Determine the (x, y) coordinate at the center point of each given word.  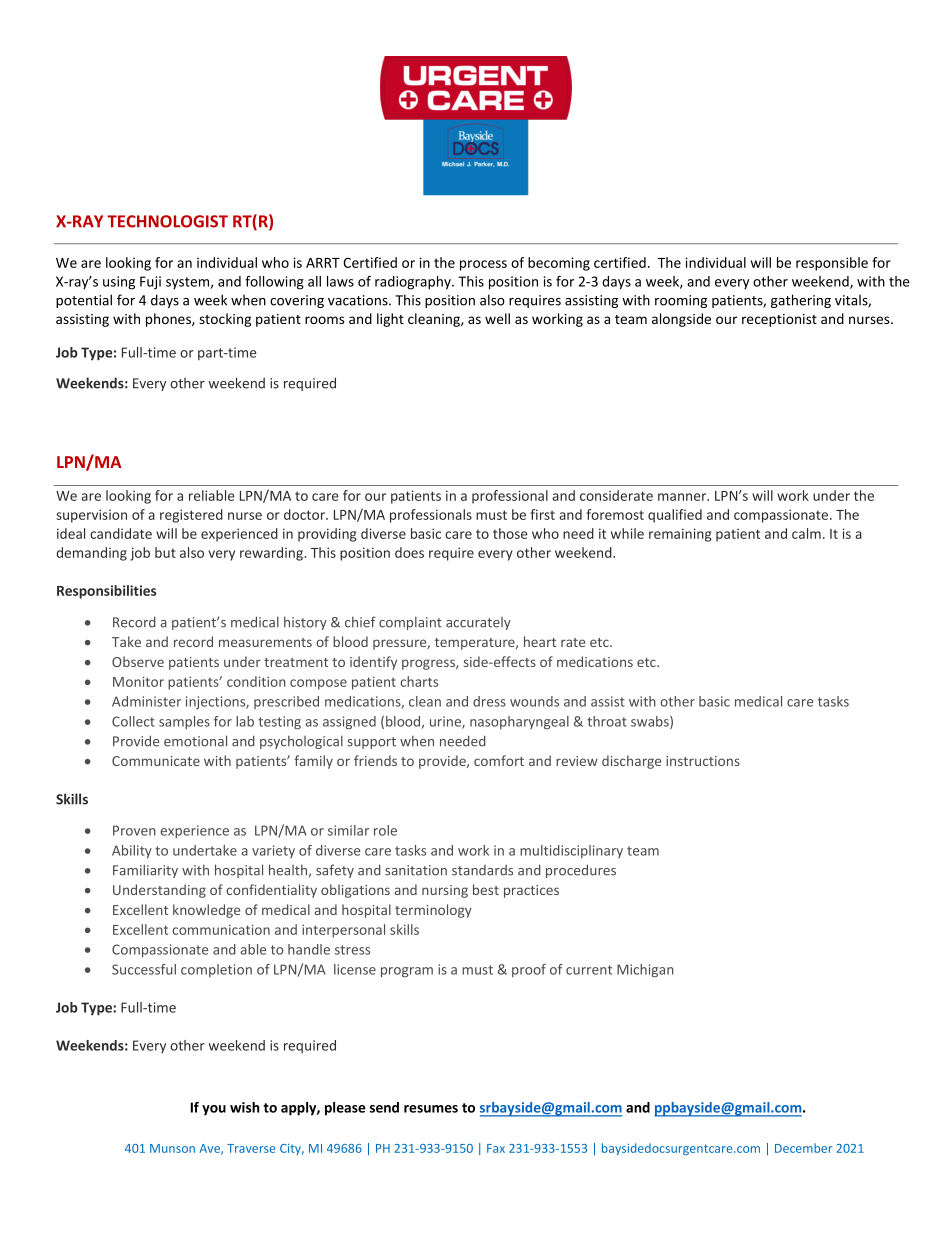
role (385, 830)
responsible (832, 264)
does (409, 552)
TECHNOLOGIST (167, 221)
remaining (680, 535)
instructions (703, 761)
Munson (172, 1148)
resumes (431, 1109)
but (165, 552)
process (483, 265)
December (803, 1148)
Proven (134, 830)
